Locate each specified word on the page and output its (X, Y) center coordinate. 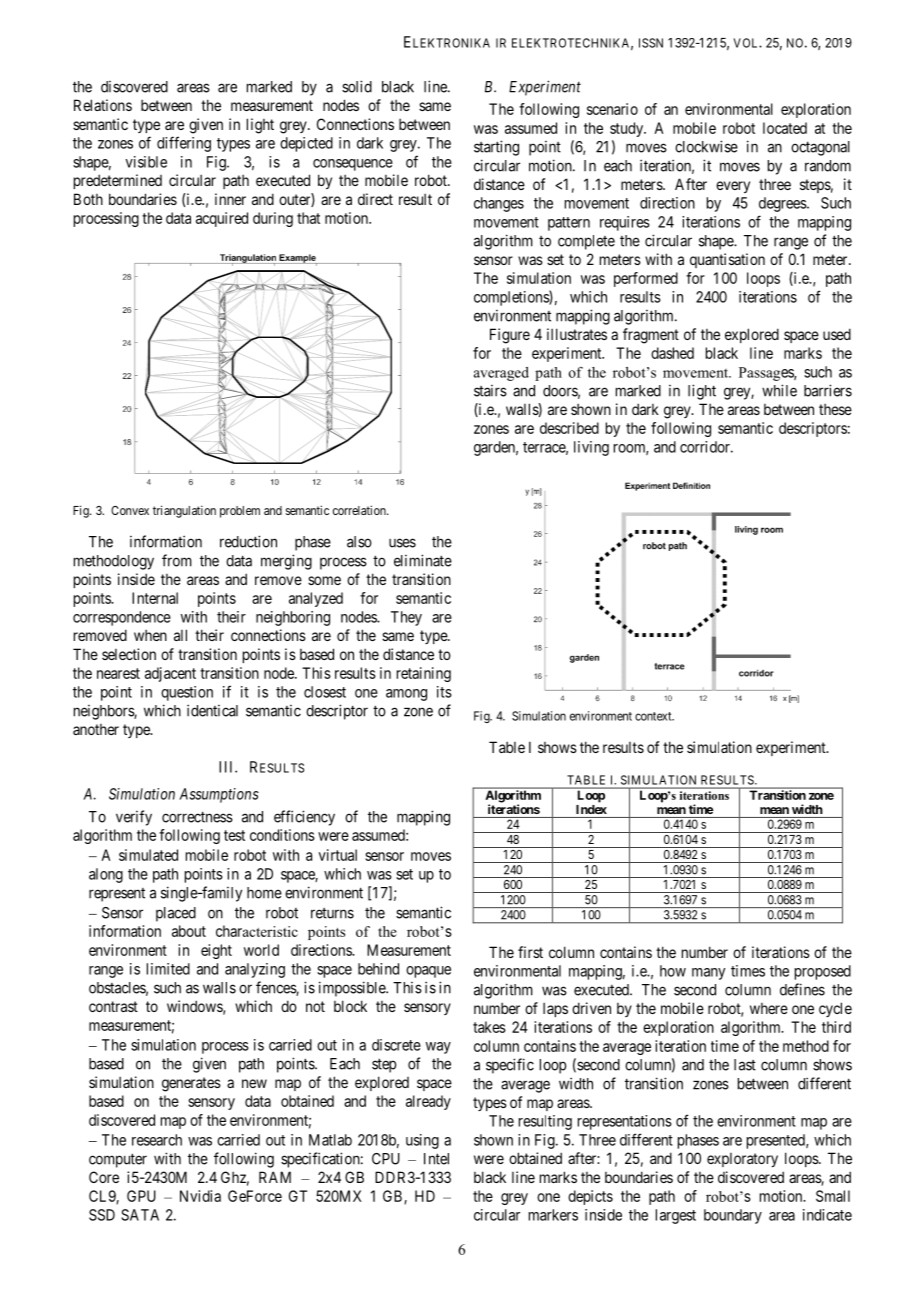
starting (496, 148)
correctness (197, 817)
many (708, 974)
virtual (338, 855)
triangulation (184, 511)
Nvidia (200, 1196)
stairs (490, 391)
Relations (103, 105)
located (785, 128)
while (779, 390)
